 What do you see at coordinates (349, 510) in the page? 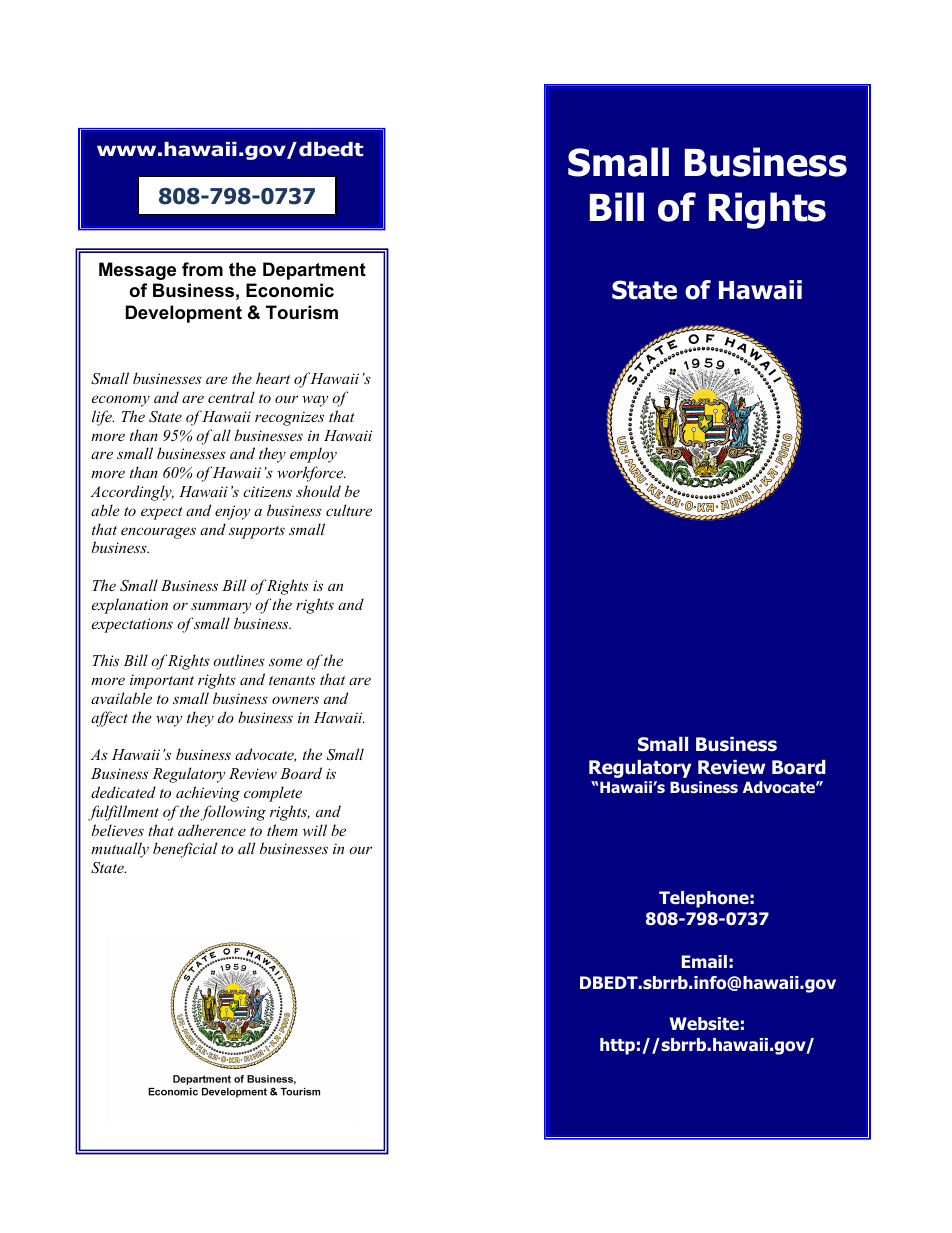
I see `culture` at bounding box center [349, 510].
